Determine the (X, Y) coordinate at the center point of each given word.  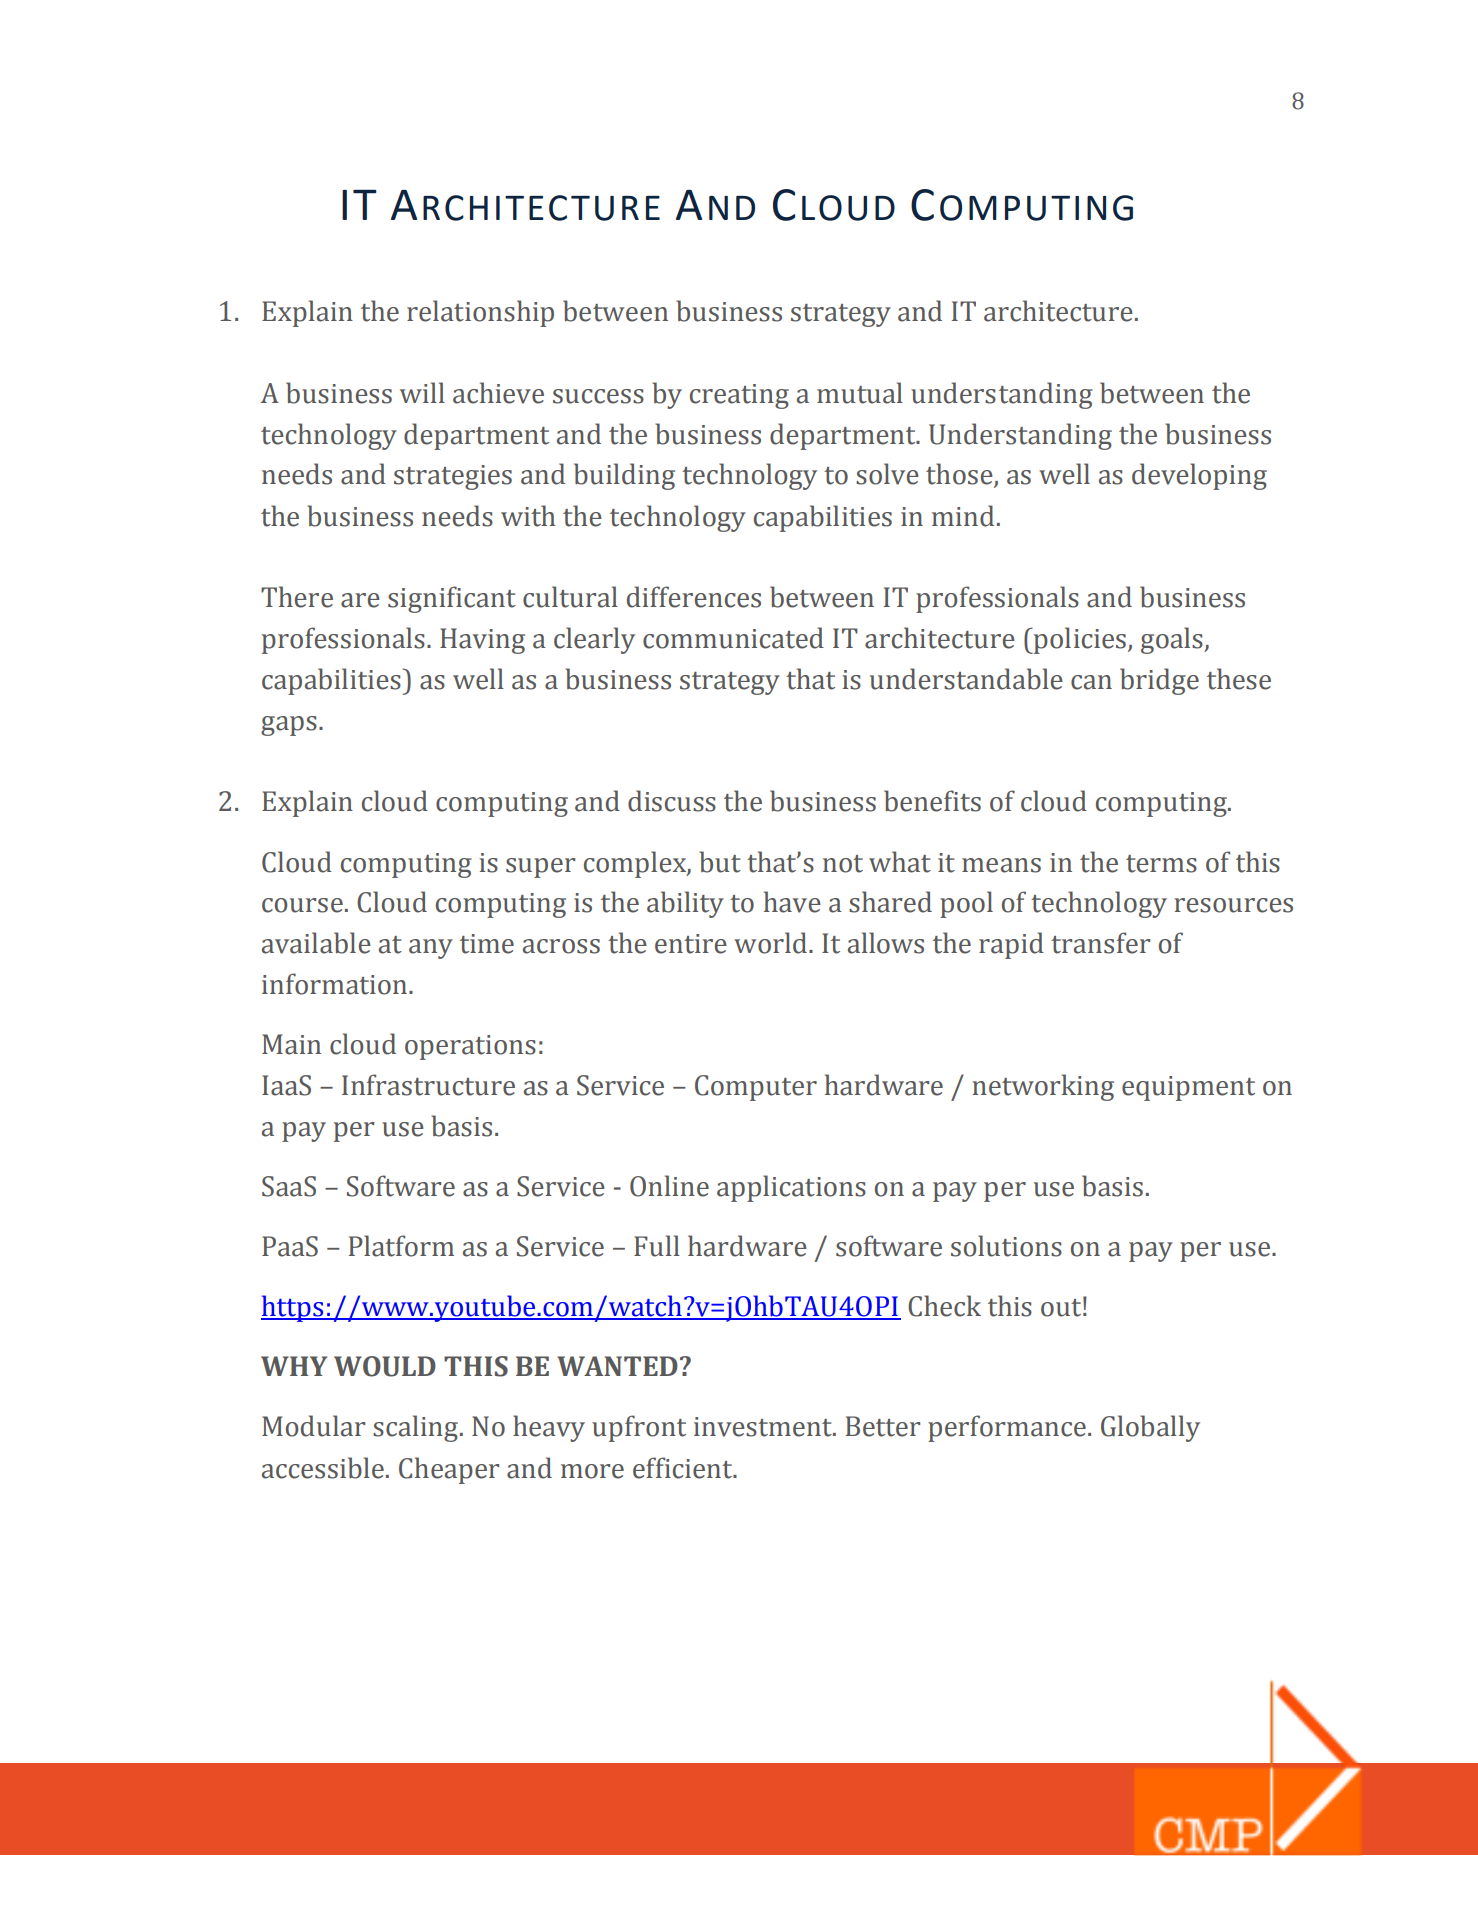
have (792, 902)
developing (1199, 476)
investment (764, 1427)
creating (739, 396)
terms (1161, 864)
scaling (415, 1428)
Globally (1150, 1428)
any (431, 949)
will (422, 392)
